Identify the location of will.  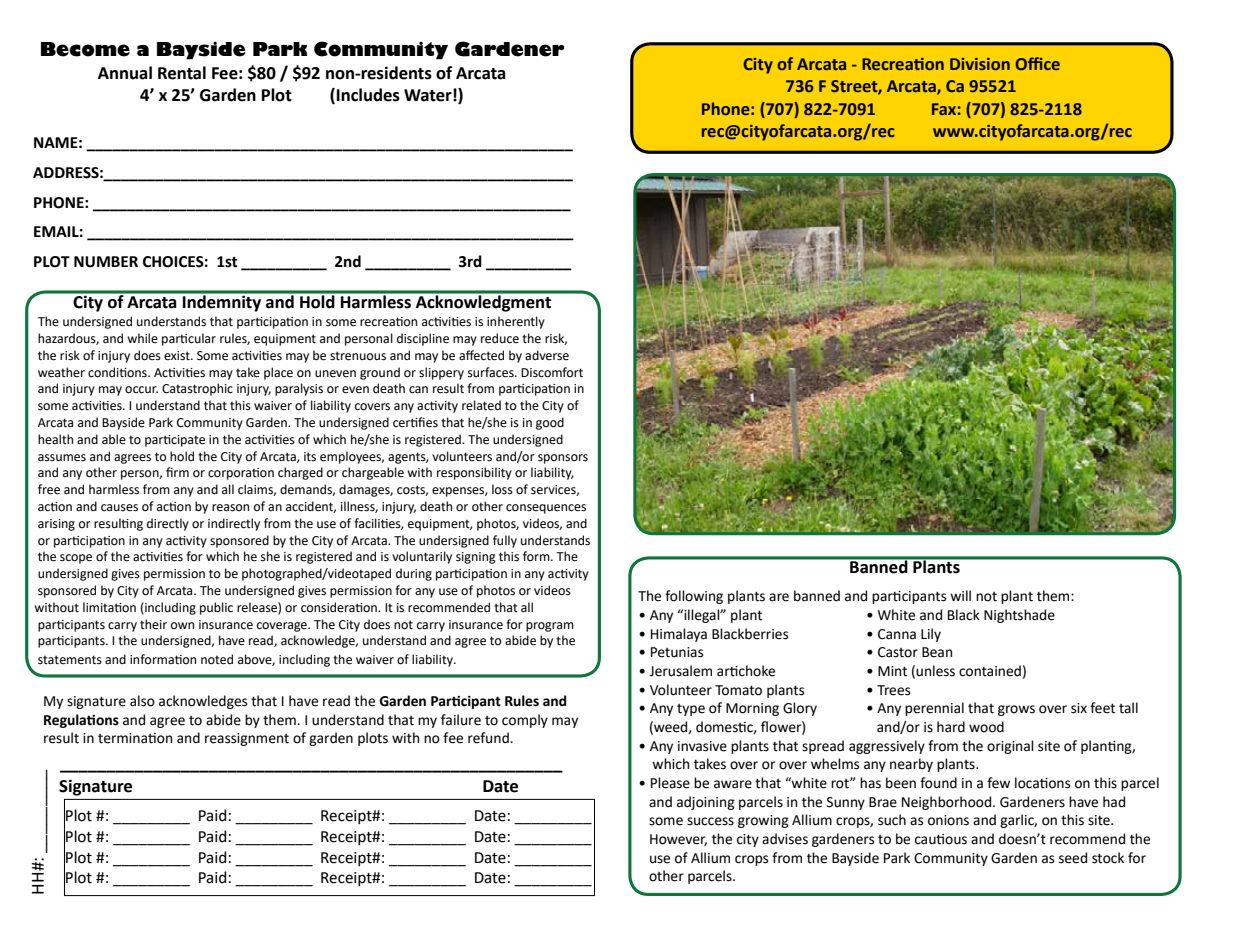
(960, 595).
